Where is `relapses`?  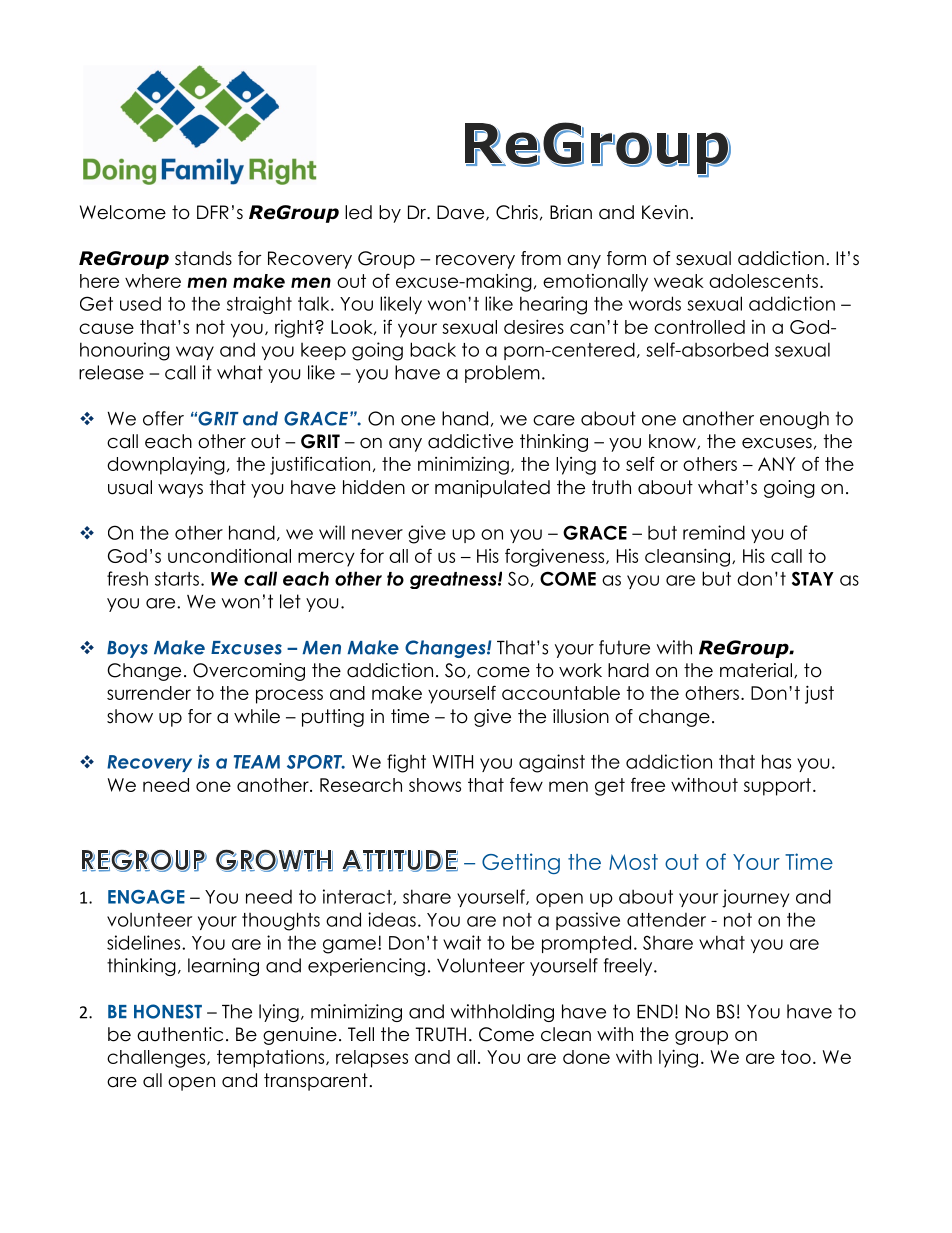 relapses is located at coordinates (372, 1059).
